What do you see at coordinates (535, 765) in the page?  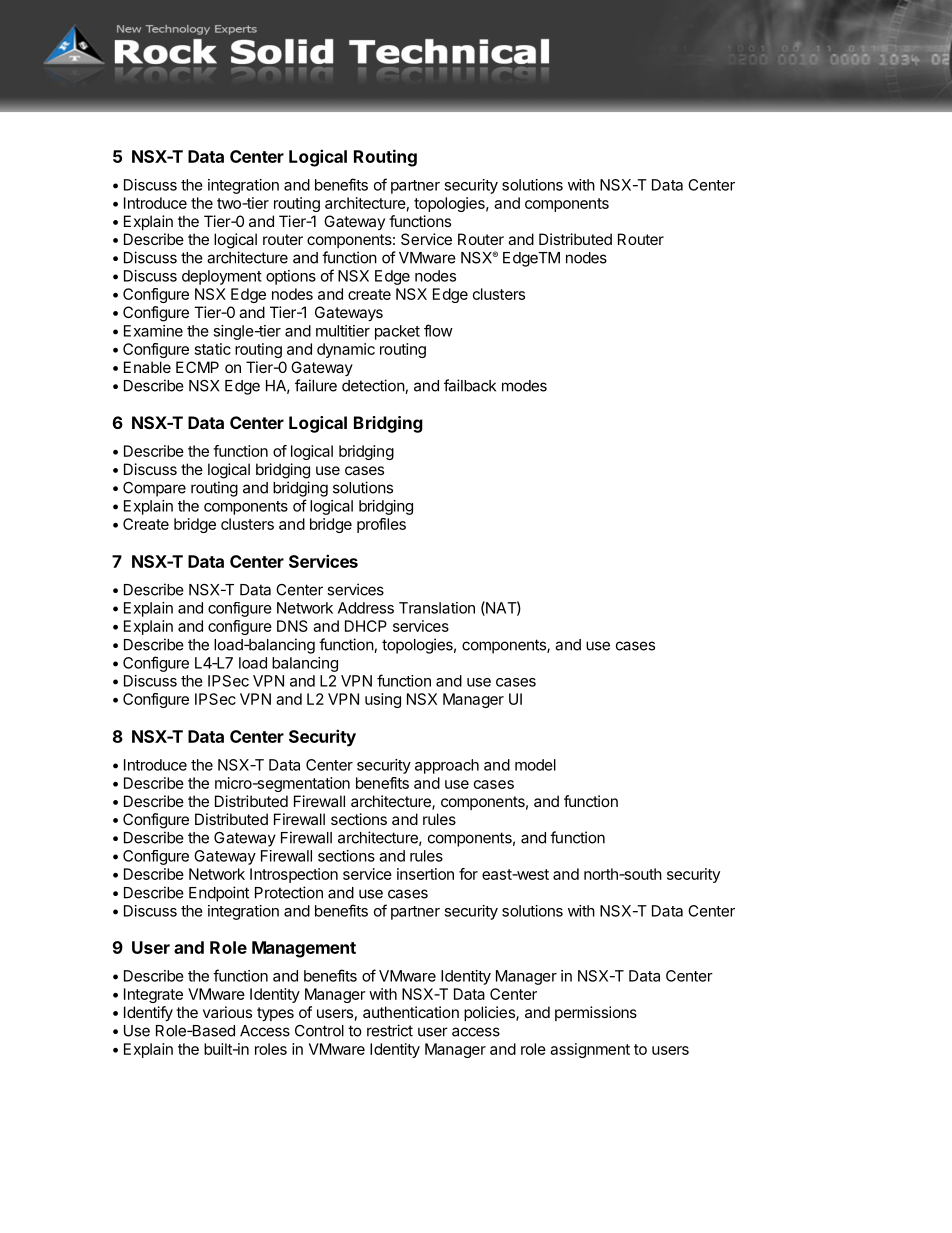 I see `model` at bounding box center [535, 765].
